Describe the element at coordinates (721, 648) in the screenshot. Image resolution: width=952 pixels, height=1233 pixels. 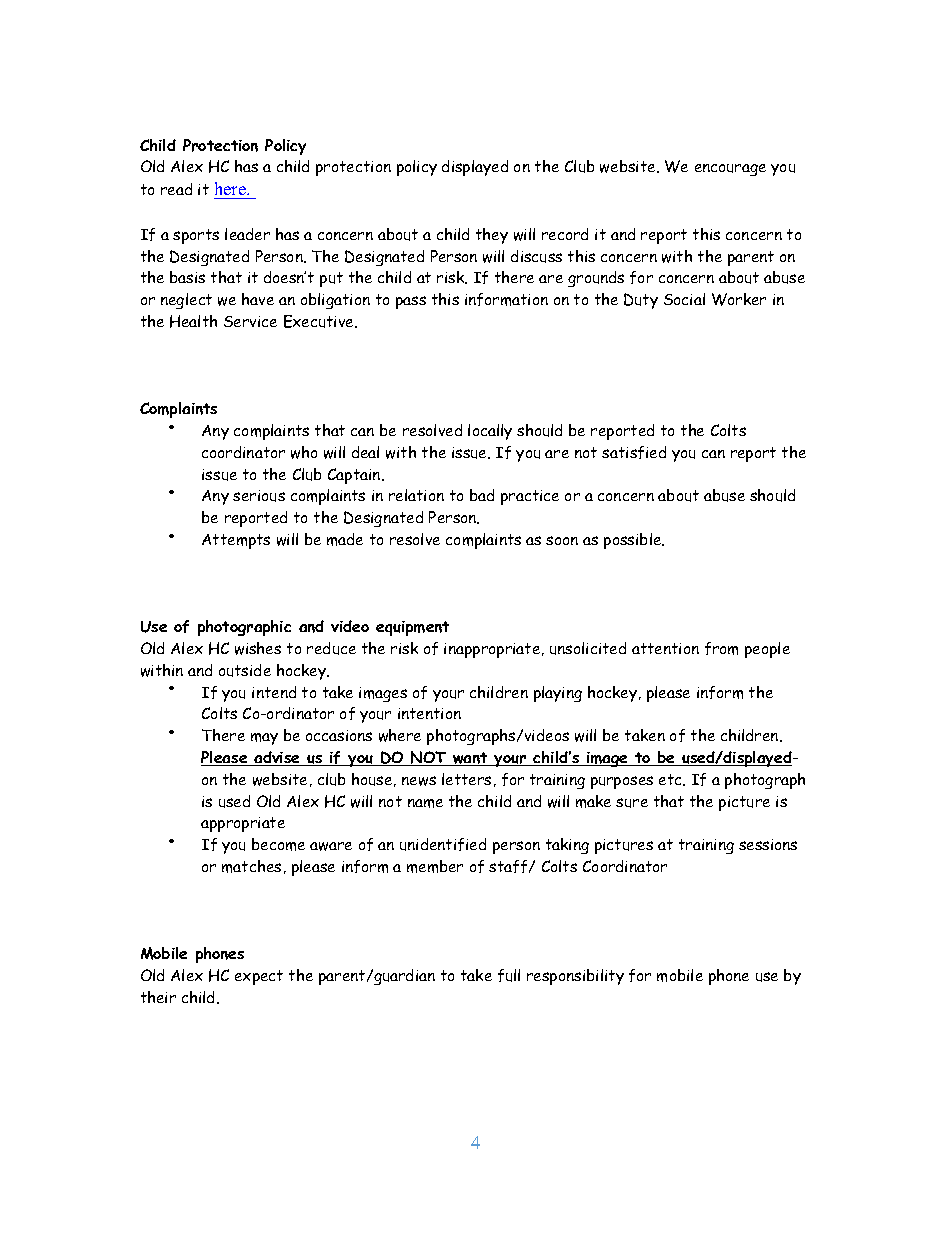
I see `from` at that location.
